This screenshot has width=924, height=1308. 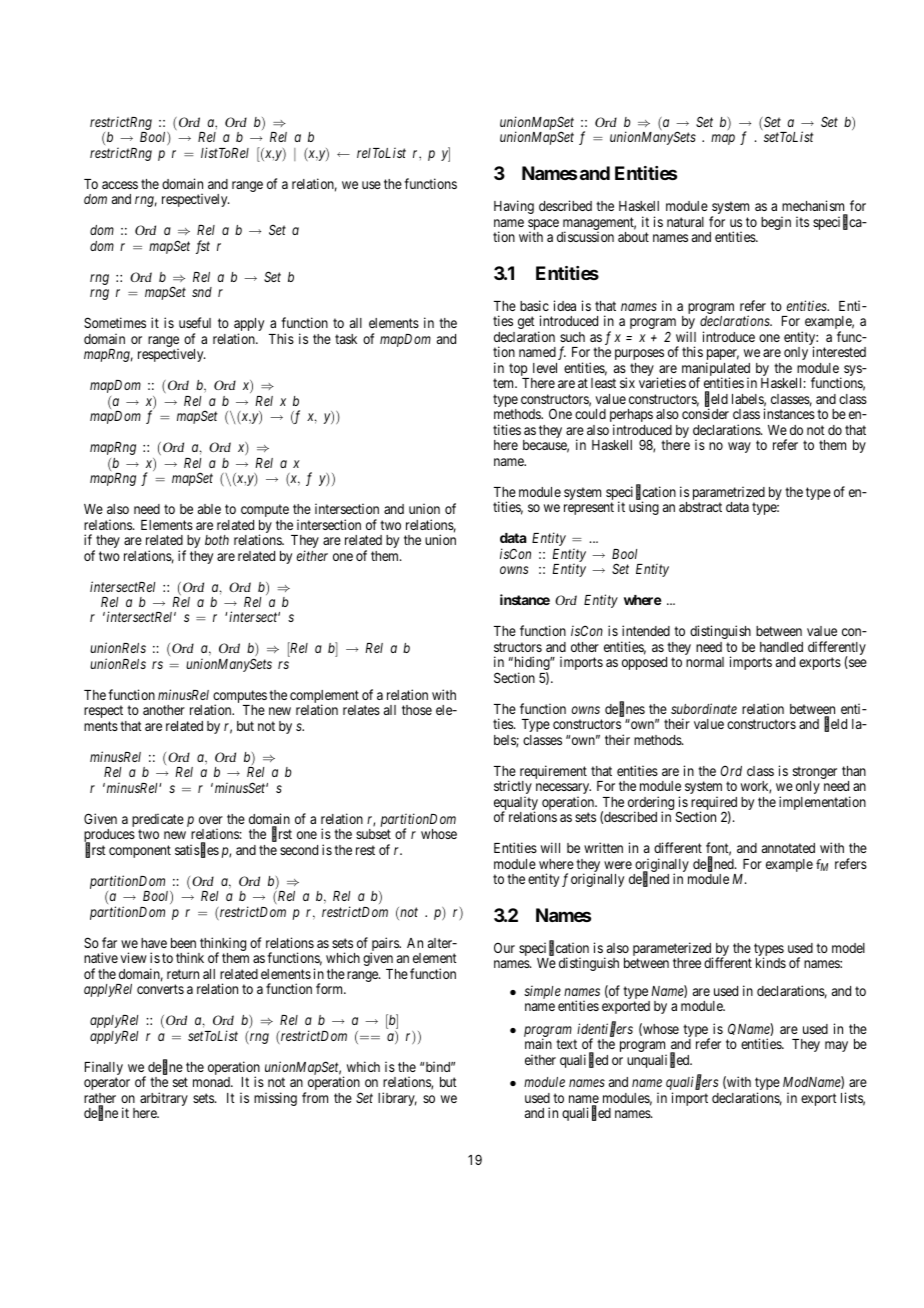 I want to click on parametrized, so click(x=729, y=494).
